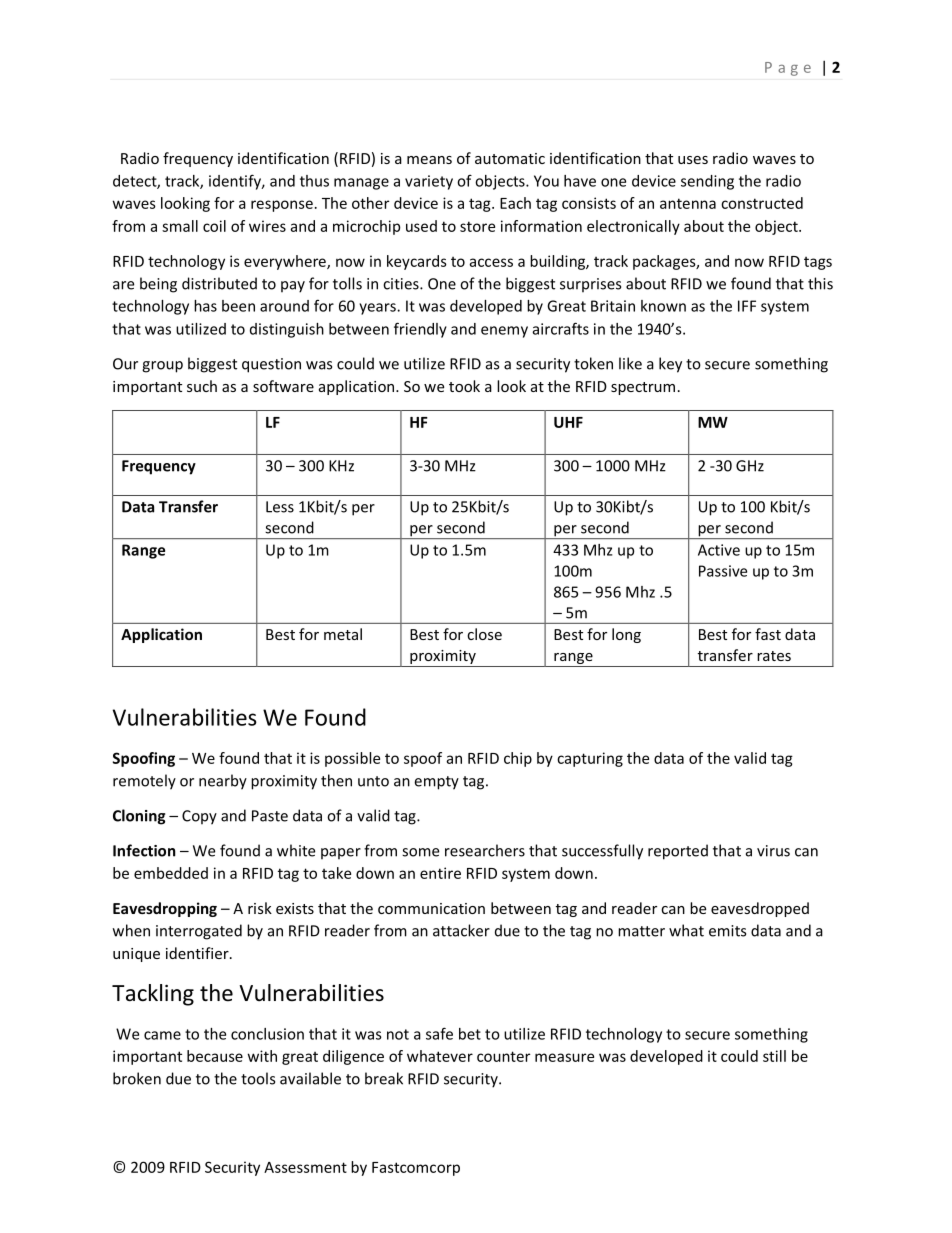 This screenshot has width=952, height=1233. I want to click on spectrum, so click(643, 388).
